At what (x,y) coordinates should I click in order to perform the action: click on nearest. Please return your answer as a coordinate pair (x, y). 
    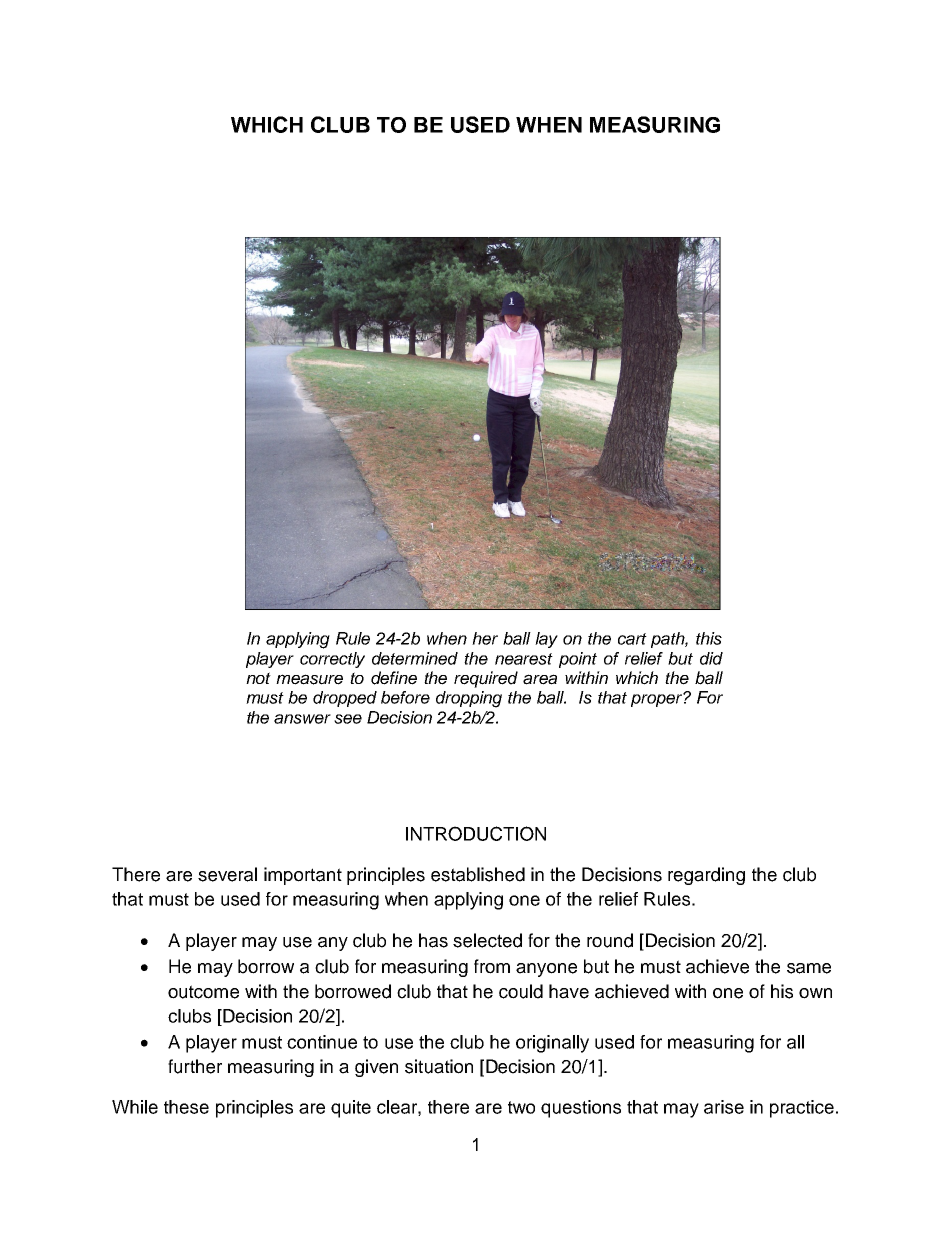
    Looking at the image, I should click on (524, 659).
